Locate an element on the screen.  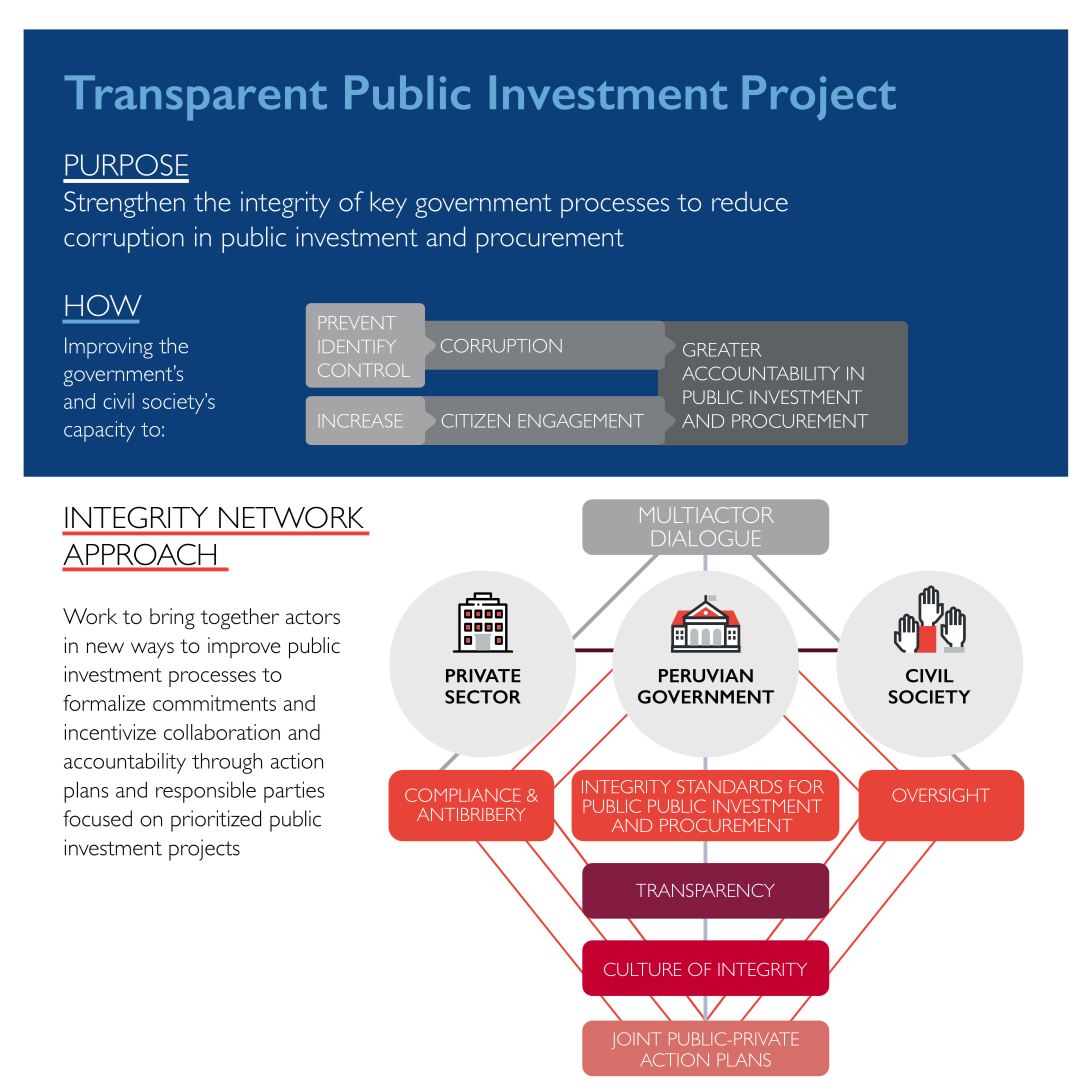
SECTOR is located at coordinates (483, 697).
